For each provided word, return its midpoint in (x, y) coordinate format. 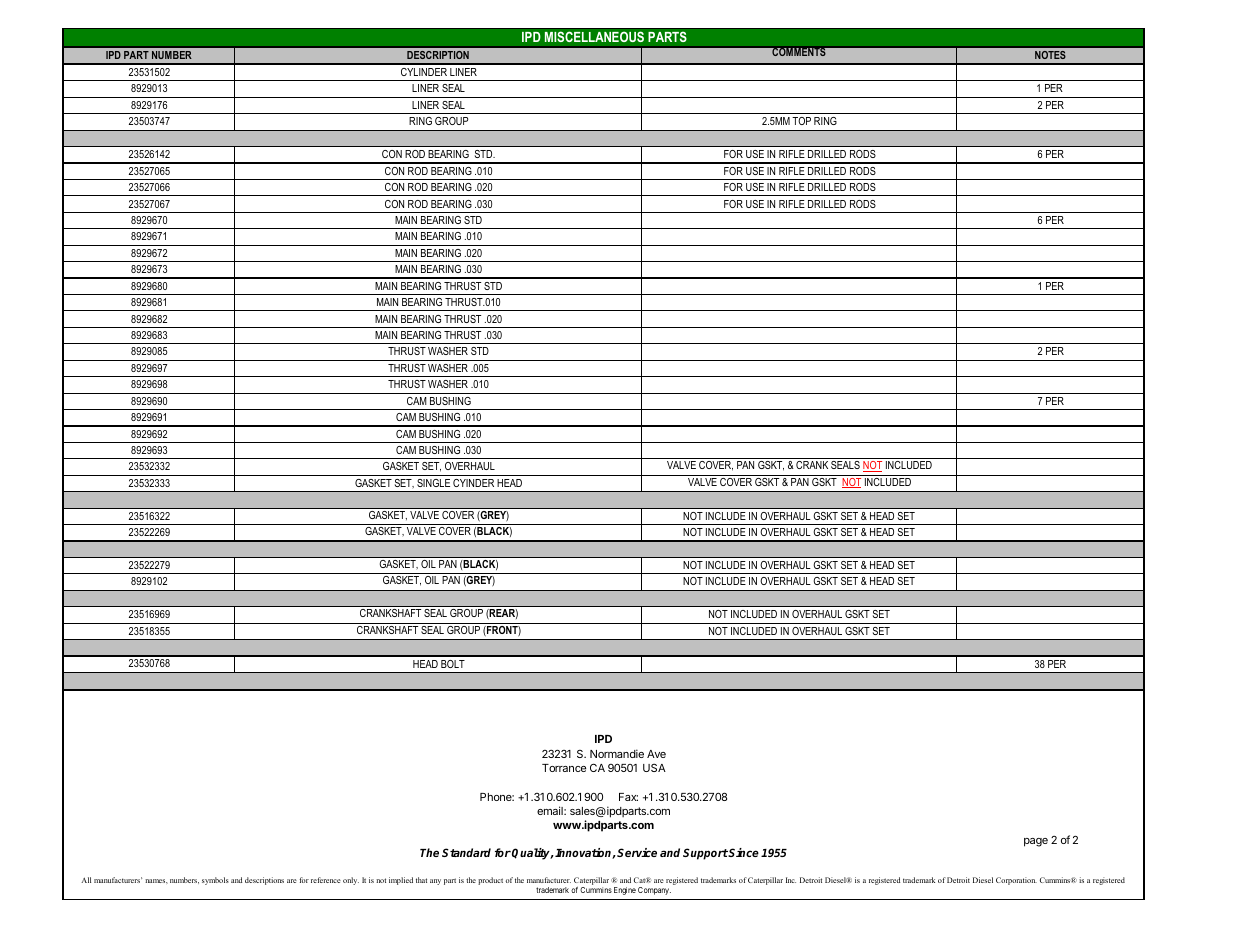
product (490, 881)
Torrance (564, 768)
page (1036, 842)
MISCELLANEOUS (594, 37)
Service (637, 852)
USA (654, 767)
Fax (628, 797)
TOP (801, 121)
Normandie (617, 753)
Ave (656, 754)
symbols (215, 881)
